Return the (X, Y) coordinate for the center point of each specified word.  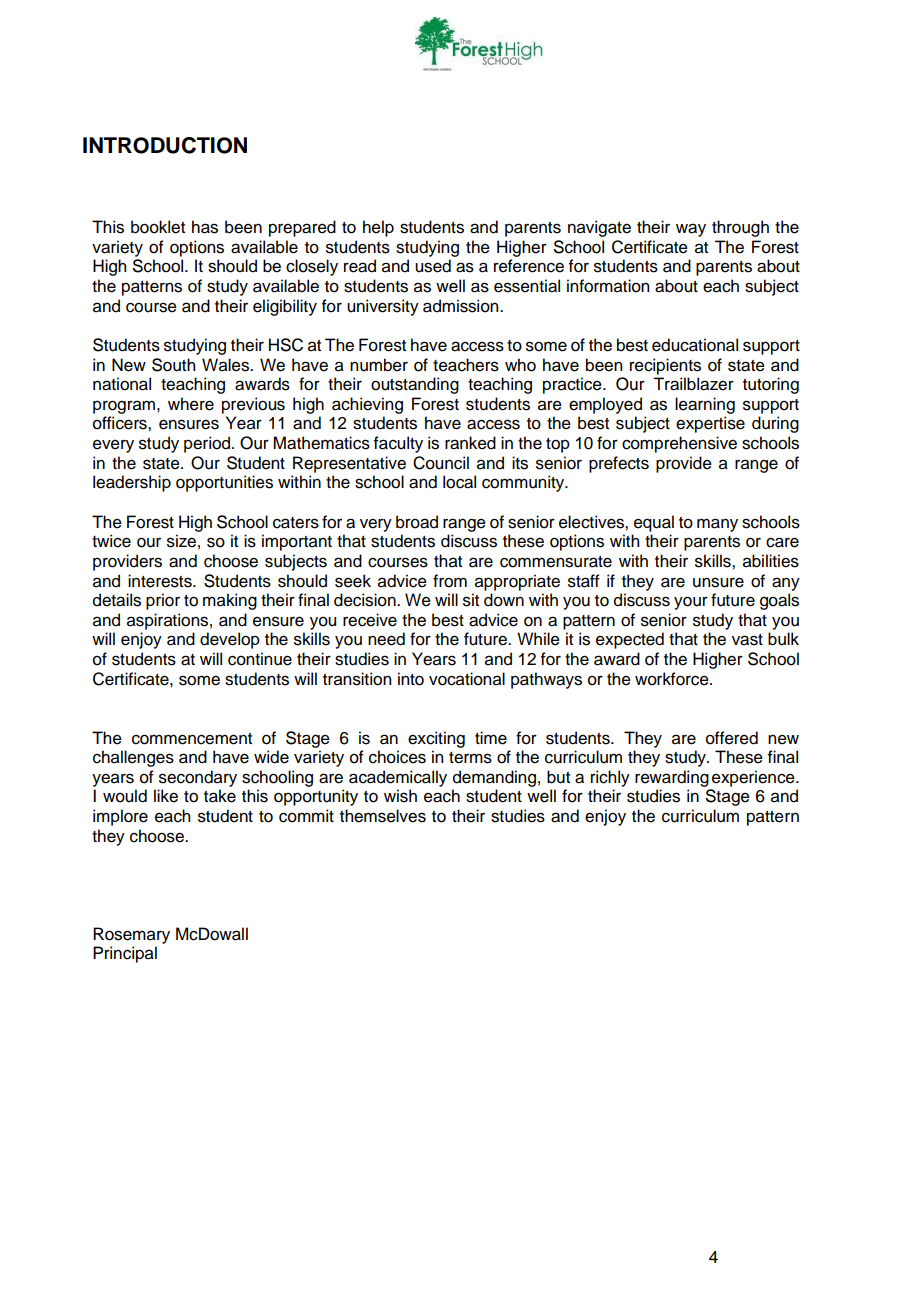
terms (470, 758)
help (378, 228)
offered (732, 738)
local (459, 482)
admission (462, 306)
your (691, 603)
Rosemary (131, 935)
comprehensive (679, 444)
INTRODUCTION (165, 145)
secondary (198, 778)
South (173, 365)
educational (695, 345)
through (740, 228)
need (386, 639)
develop (230, 640)
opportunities (224, 483)
